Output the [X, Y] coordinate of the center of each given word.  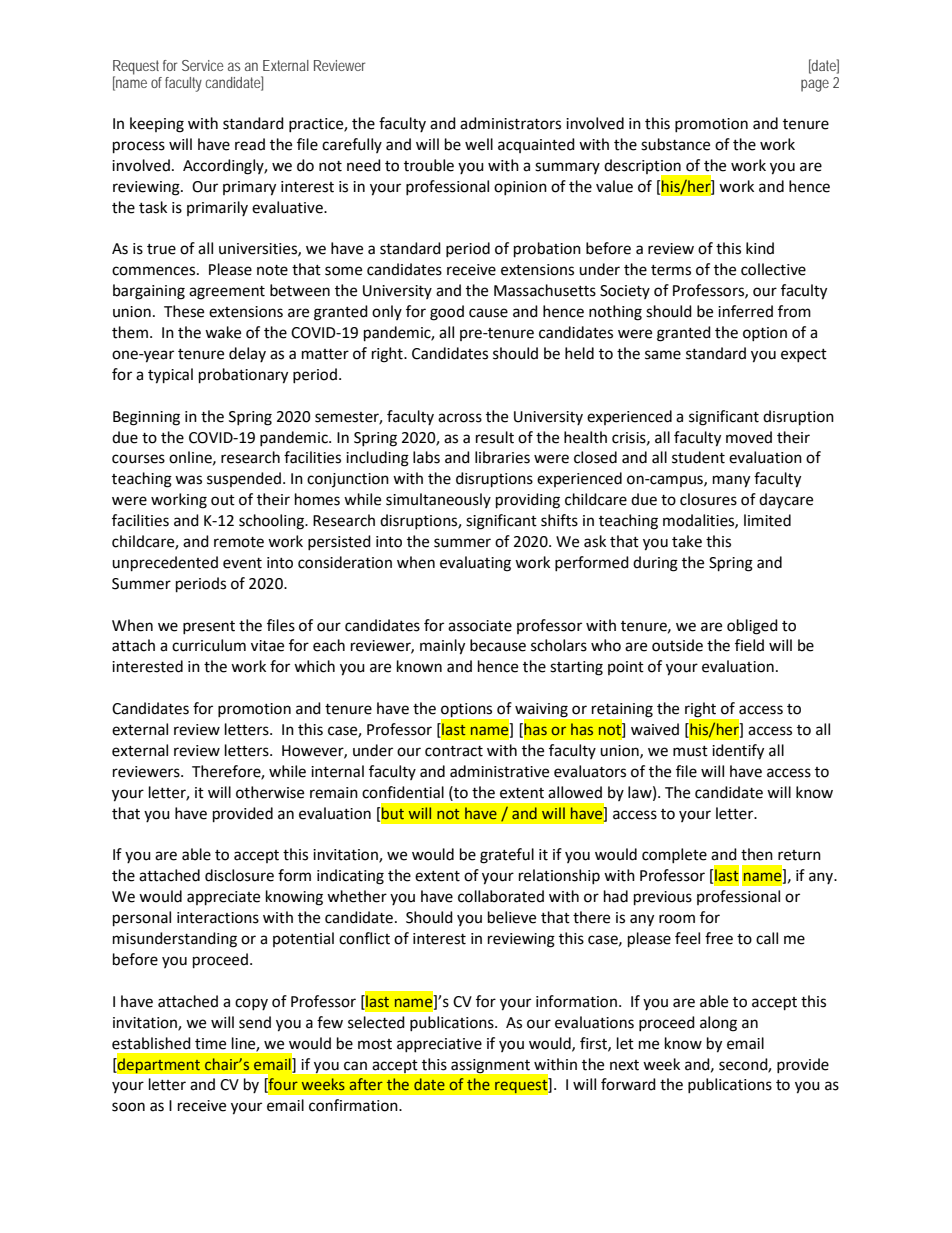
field [749, 645]
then [757, 854]
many [731, 481]
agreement [227, 293]
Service [203, 65]
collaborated [501, 896]
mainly [442, 647]
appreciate [223, 898]
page [815, 85]
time [210, 1044]
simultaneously [438, 500]
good [447, 313]
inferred [745, 311]
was [188, 480]
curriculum [209, 645]
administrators [510, 123]
